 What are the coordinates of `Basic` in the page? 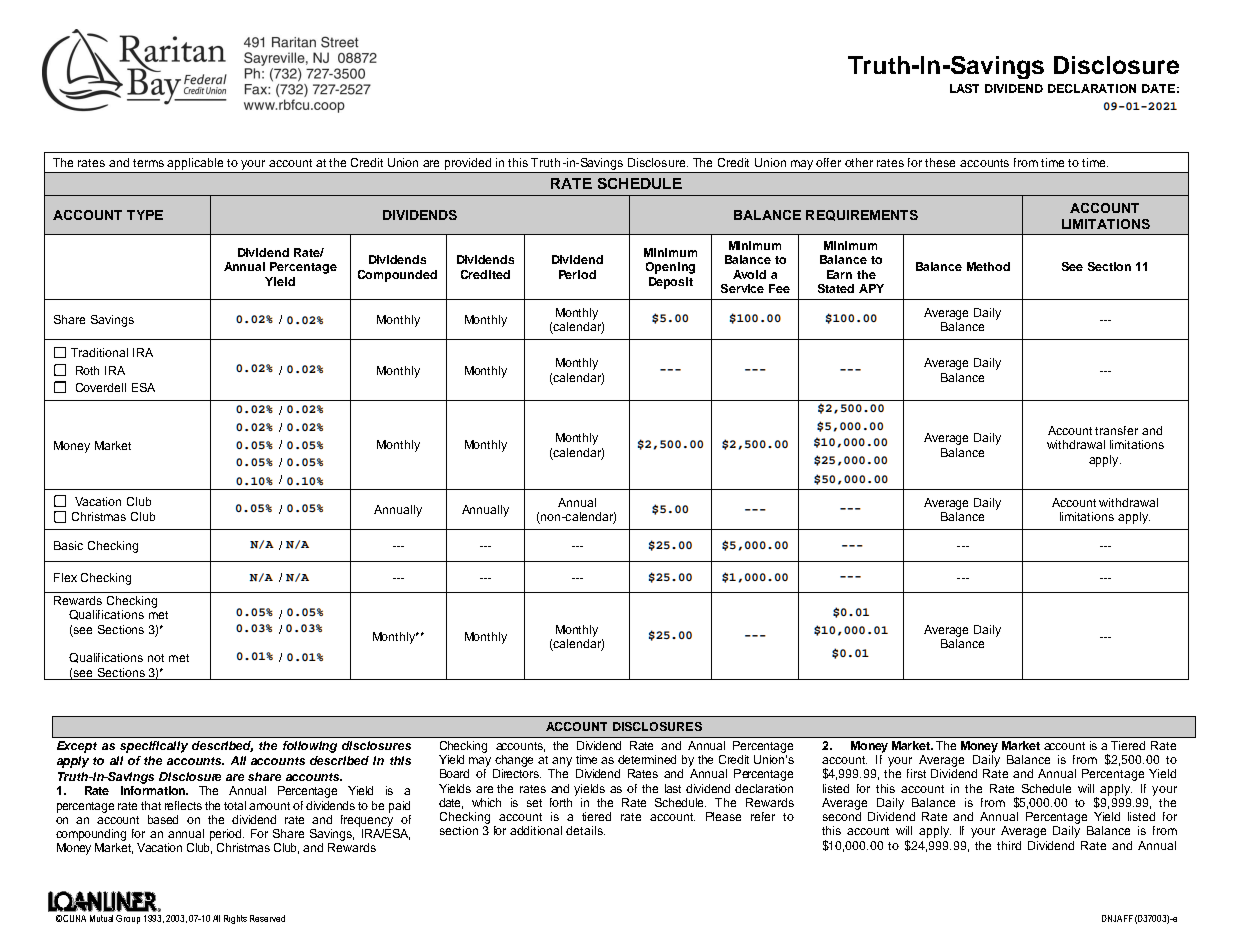 It's located at (68, 545).
